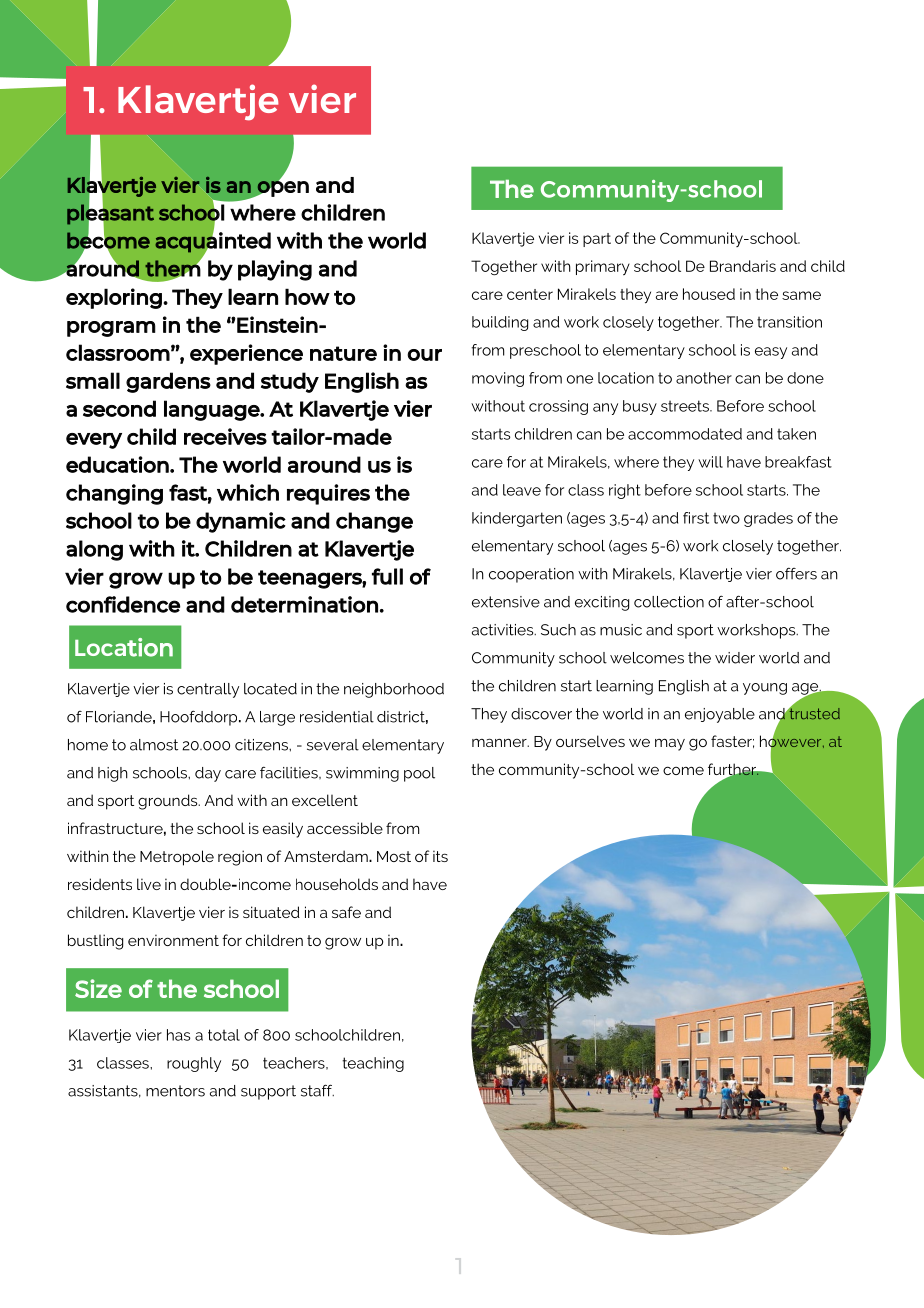 The width and height of the screenshot is (924, 1308). Describe the element at coordinates (670, 744) in the screenshot. I see `may` at that location.
